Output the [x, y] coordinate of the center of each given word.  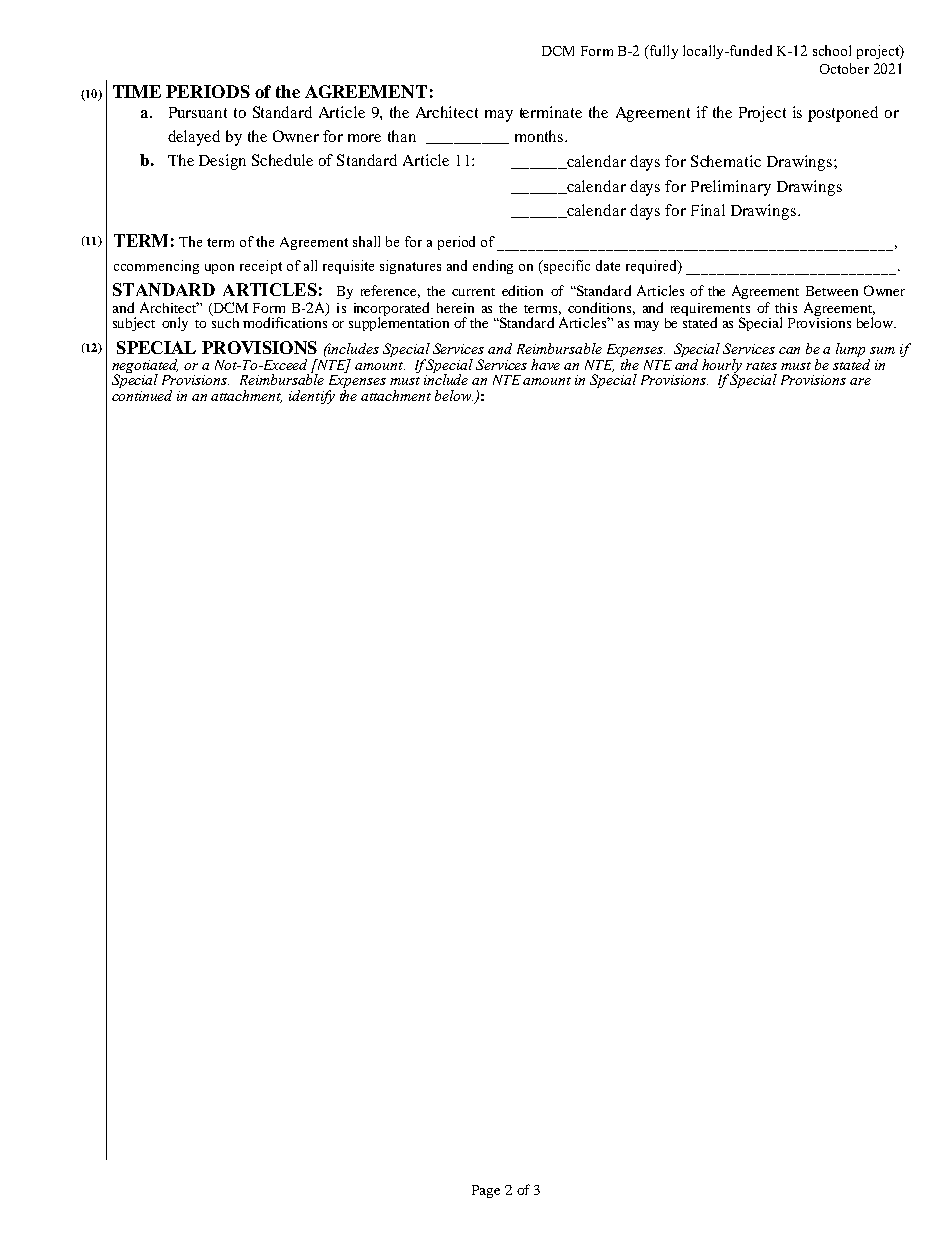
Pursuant [198, 112]
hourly [722, 367]
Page [486, 1191]
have [545, 364]
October [844, 68]
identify [312, 397]
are [860, 381]
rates [761, 366]
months [540, 136]
